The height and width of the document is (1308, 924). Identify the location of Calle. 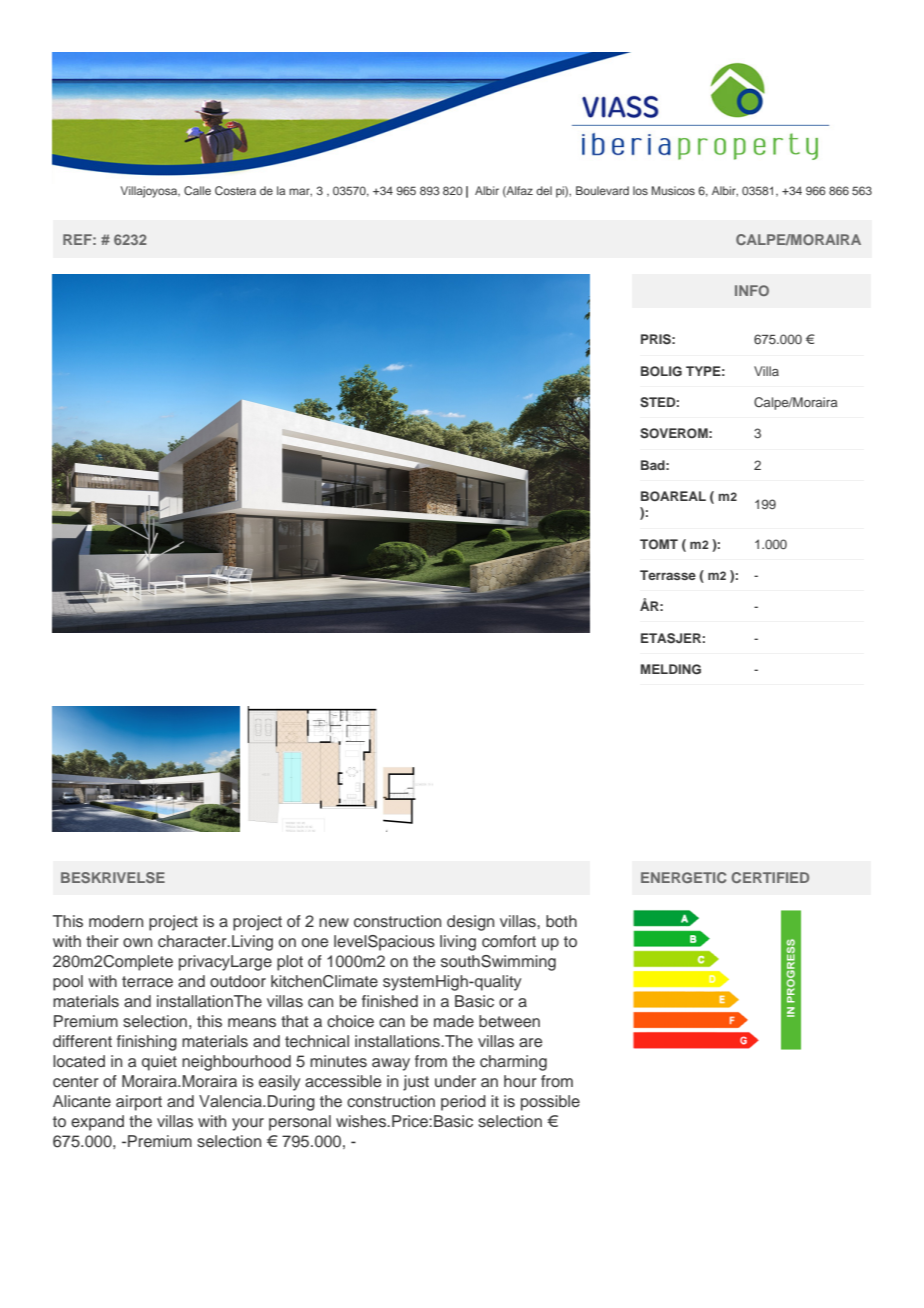
(197, 190).
